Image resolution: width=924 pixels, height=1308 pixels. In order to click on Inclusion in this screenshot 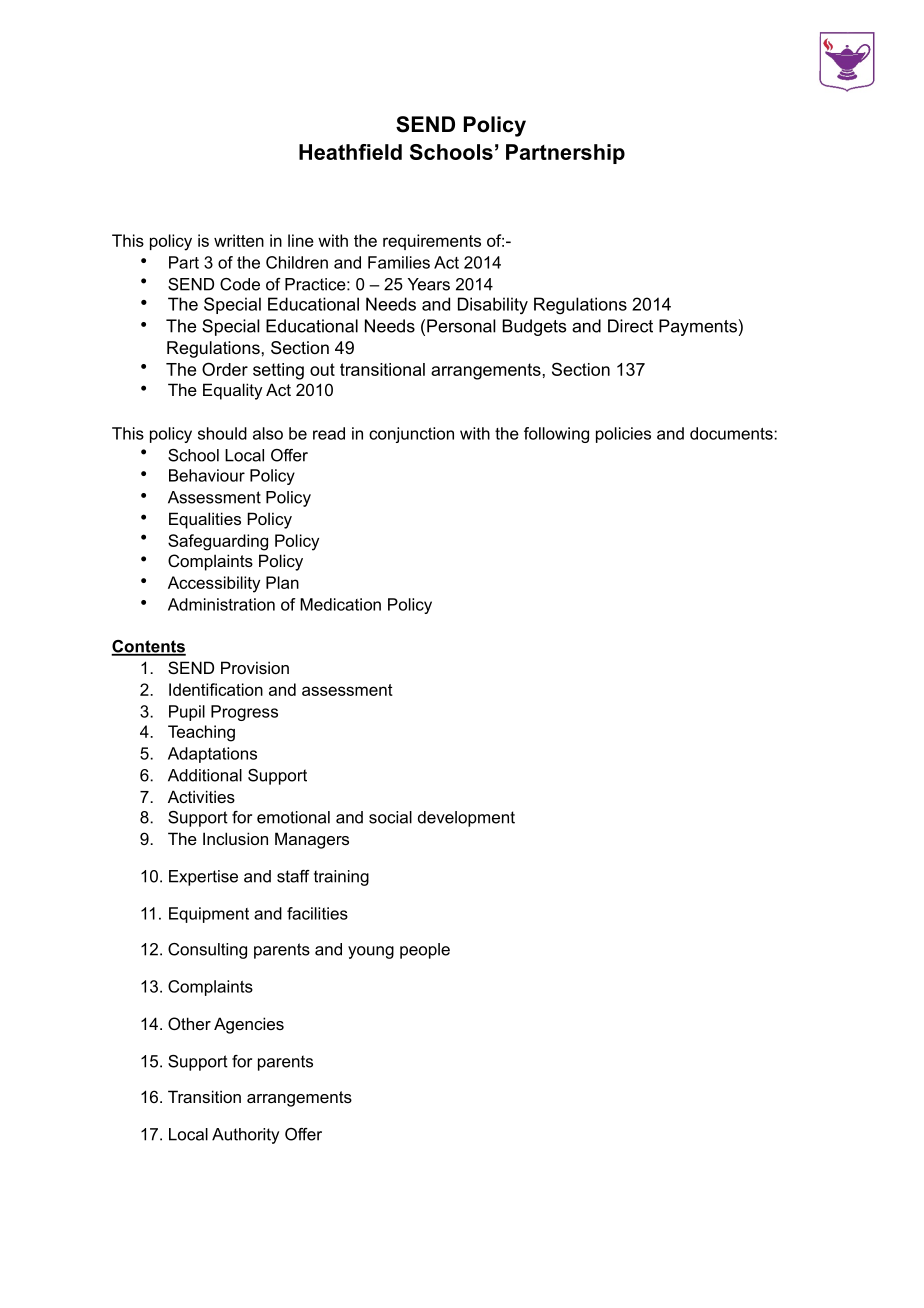, I will do `click(235, 838)`.
